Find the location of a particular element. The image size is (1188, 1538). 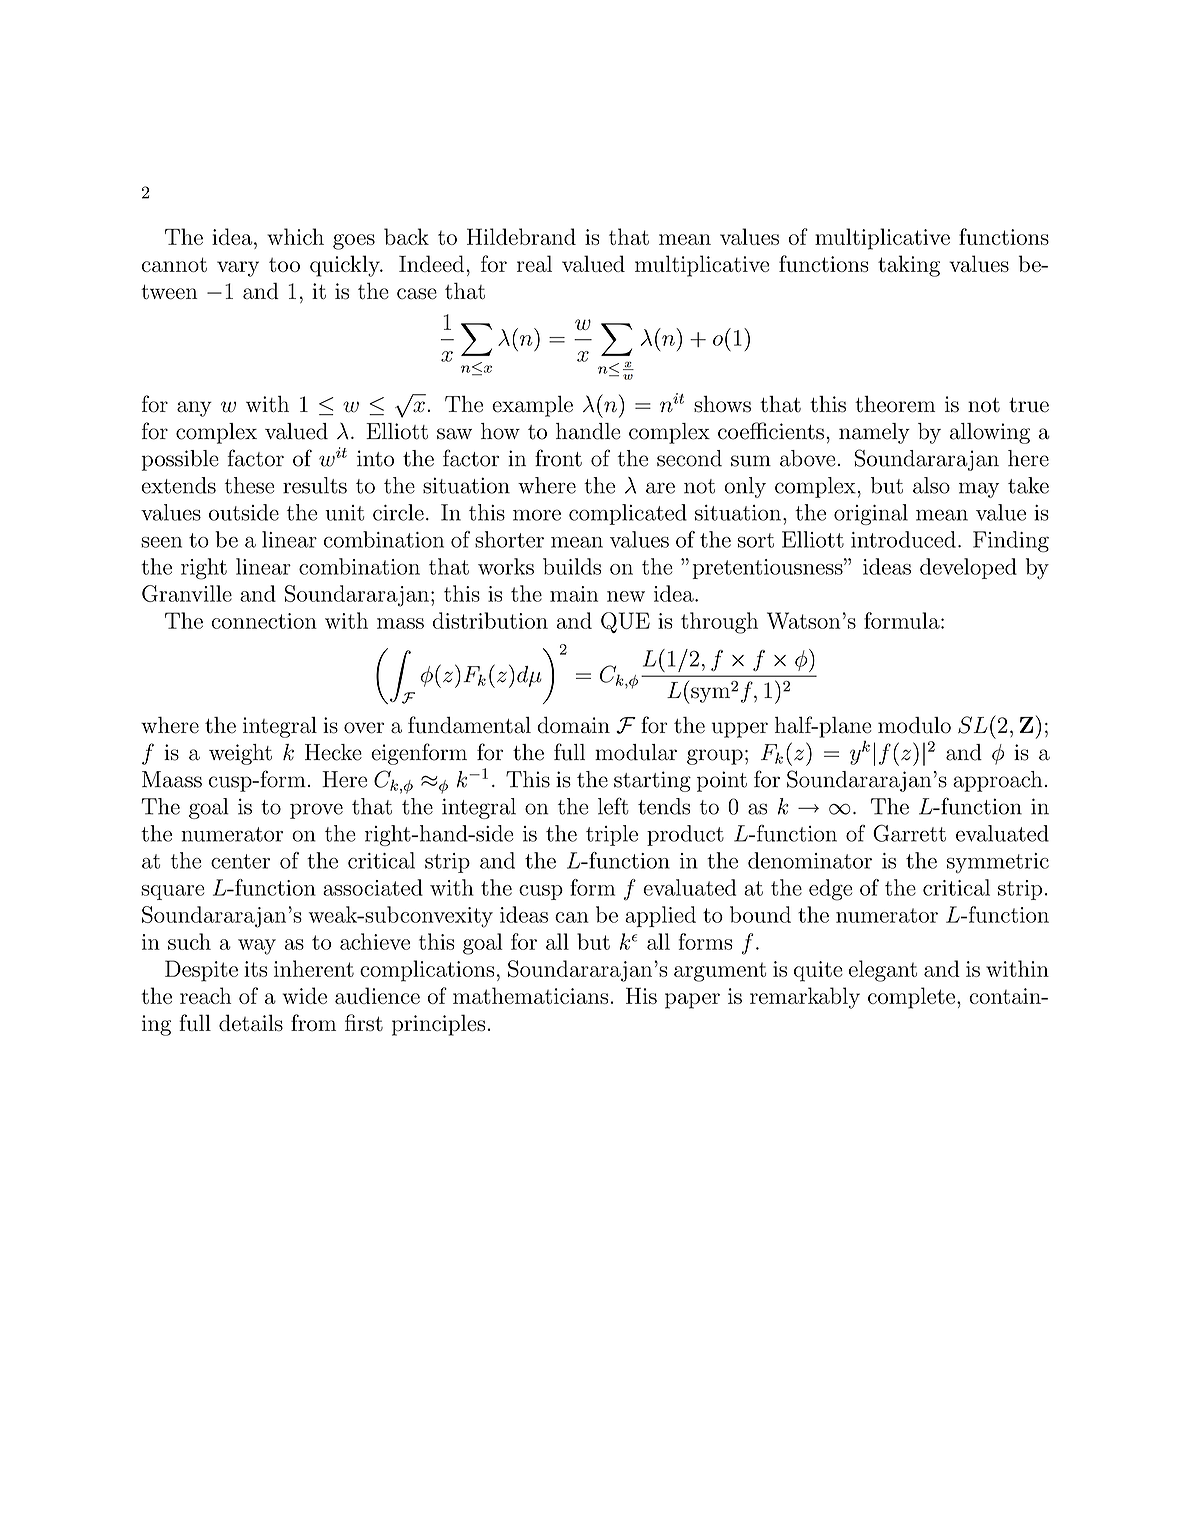

too is located at coordinates (284, 265).
